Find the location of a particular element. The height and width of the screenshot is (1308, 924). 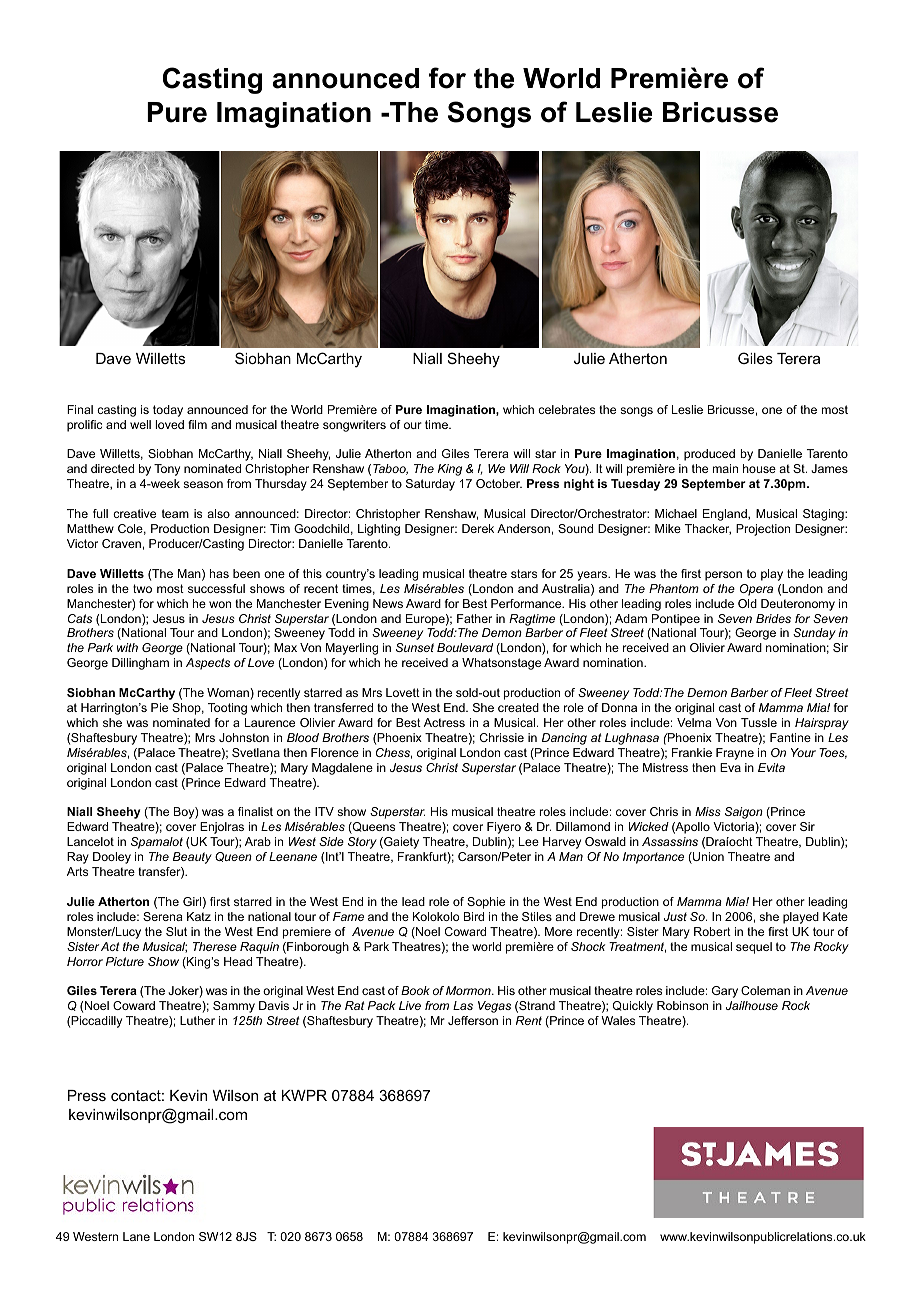

Jefferson is located at coordinates (473, 1020).
